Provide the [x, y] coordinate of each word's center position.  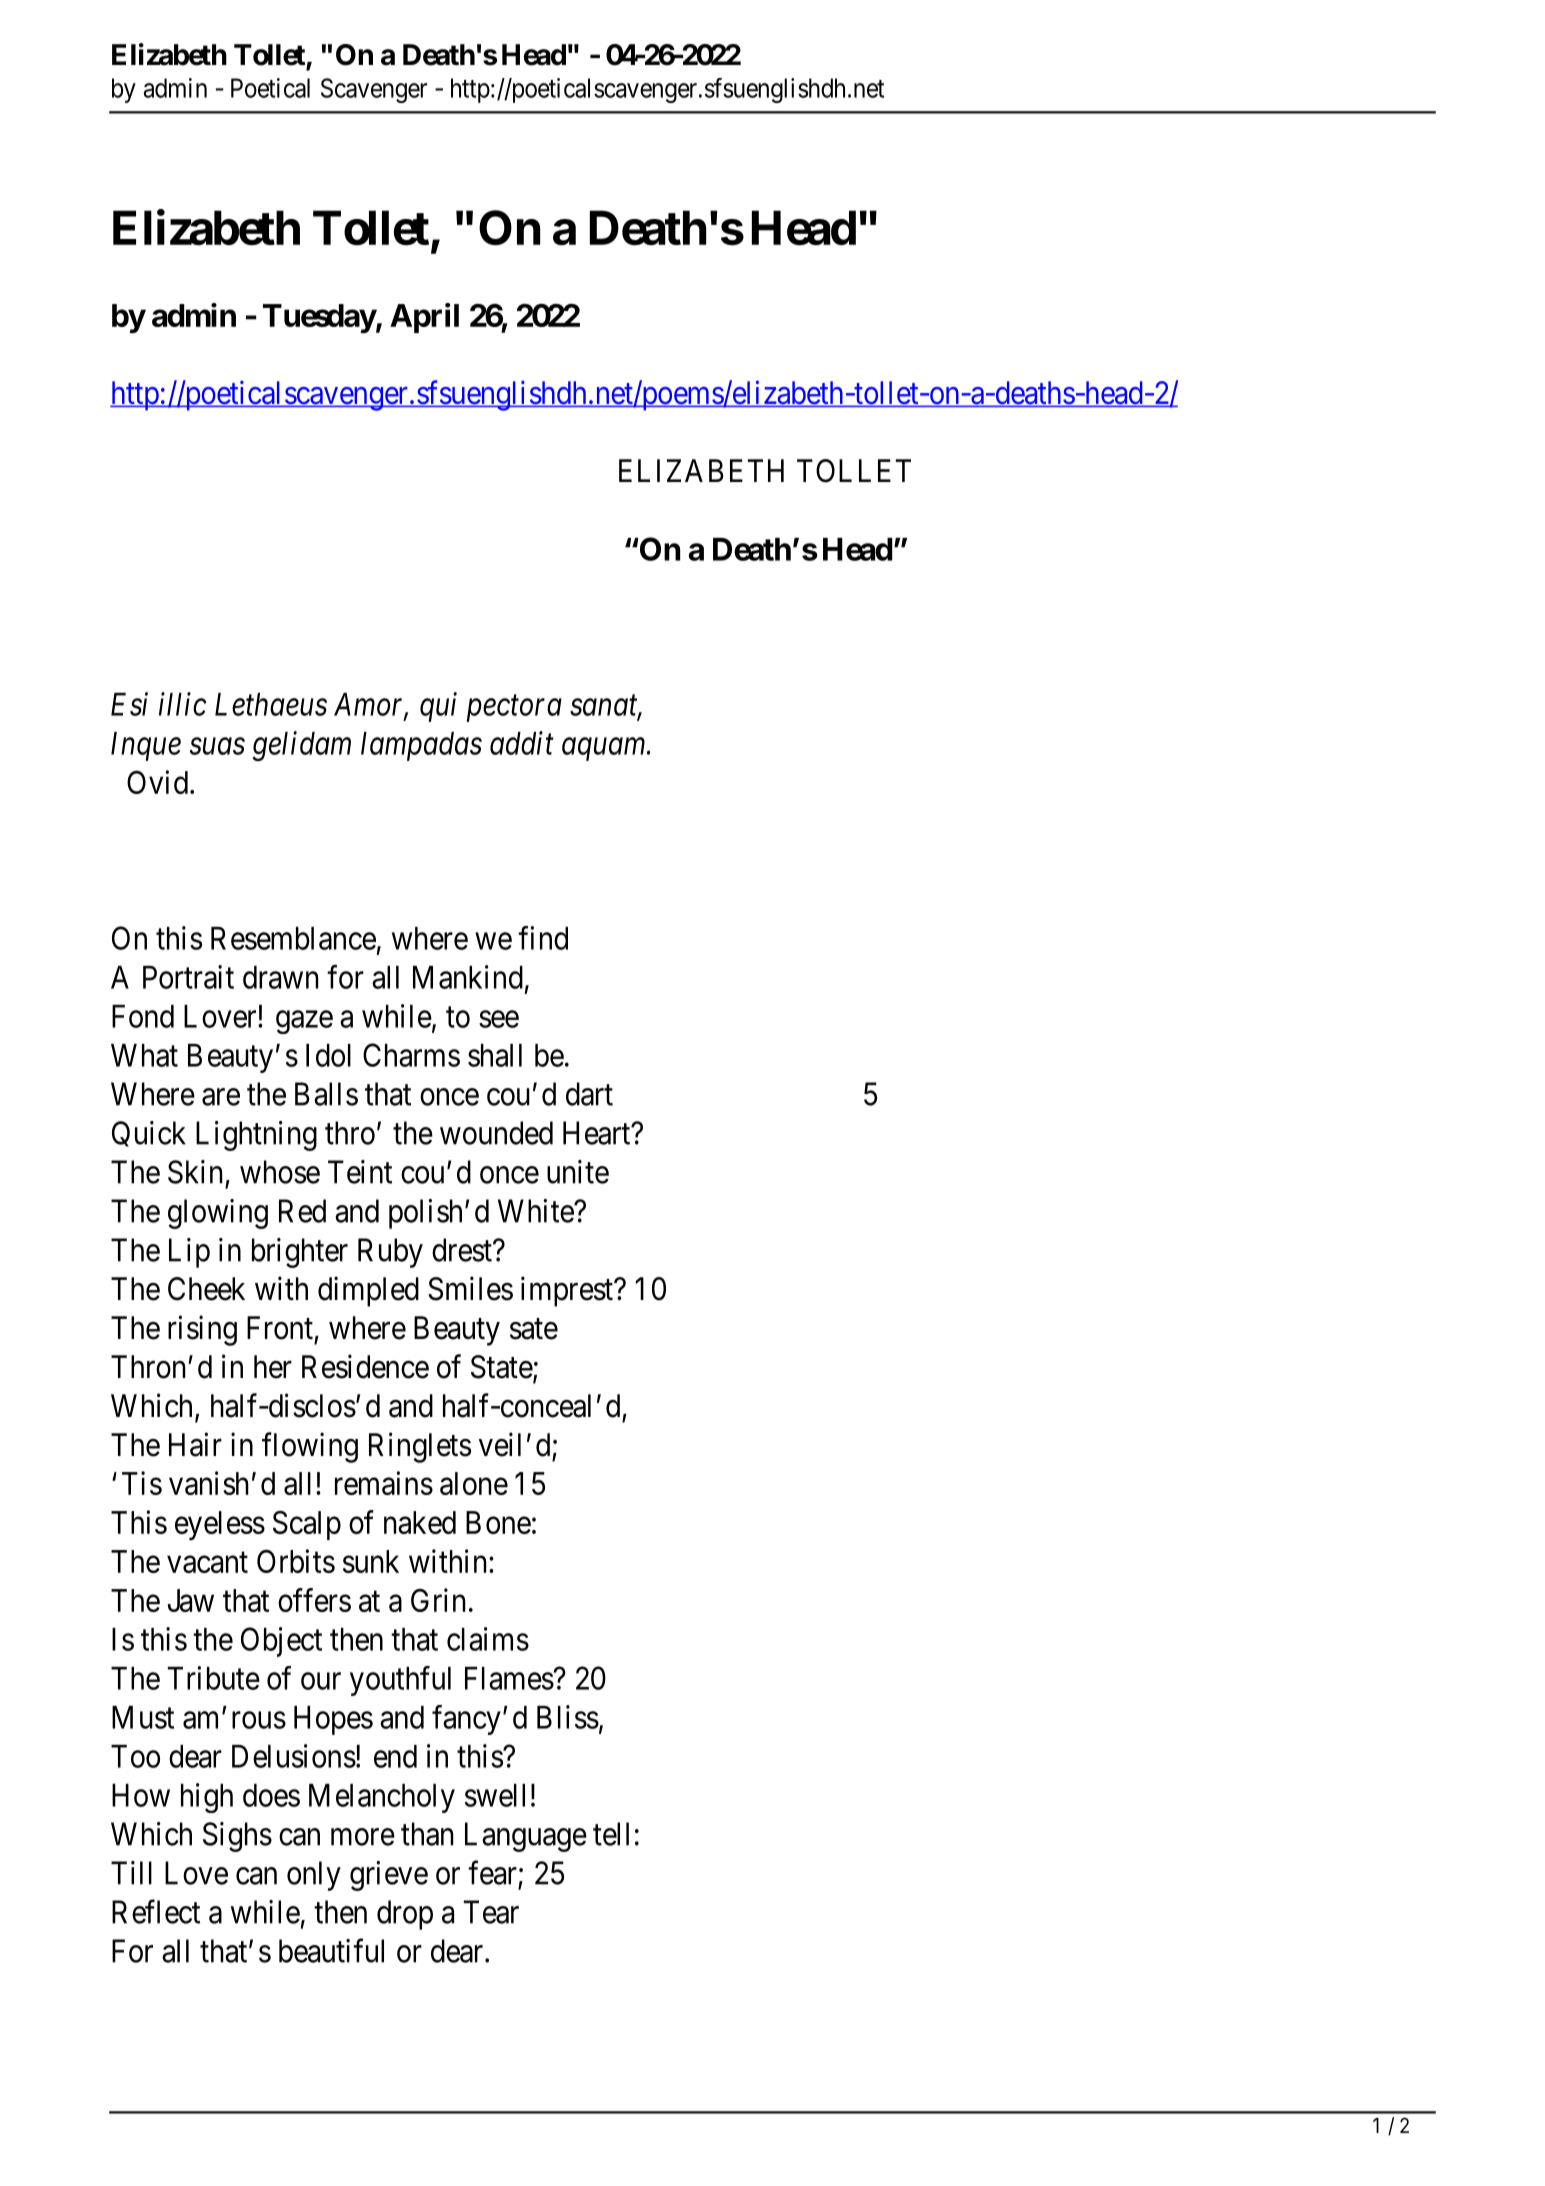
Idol [328, 1055]
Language [526, 1837]
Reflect [156, 1912]
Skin [195, 1172]
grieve [389, 1876]
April [424, 318]
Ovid [157, 782]
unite [578, 1172]
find [543, 938]
